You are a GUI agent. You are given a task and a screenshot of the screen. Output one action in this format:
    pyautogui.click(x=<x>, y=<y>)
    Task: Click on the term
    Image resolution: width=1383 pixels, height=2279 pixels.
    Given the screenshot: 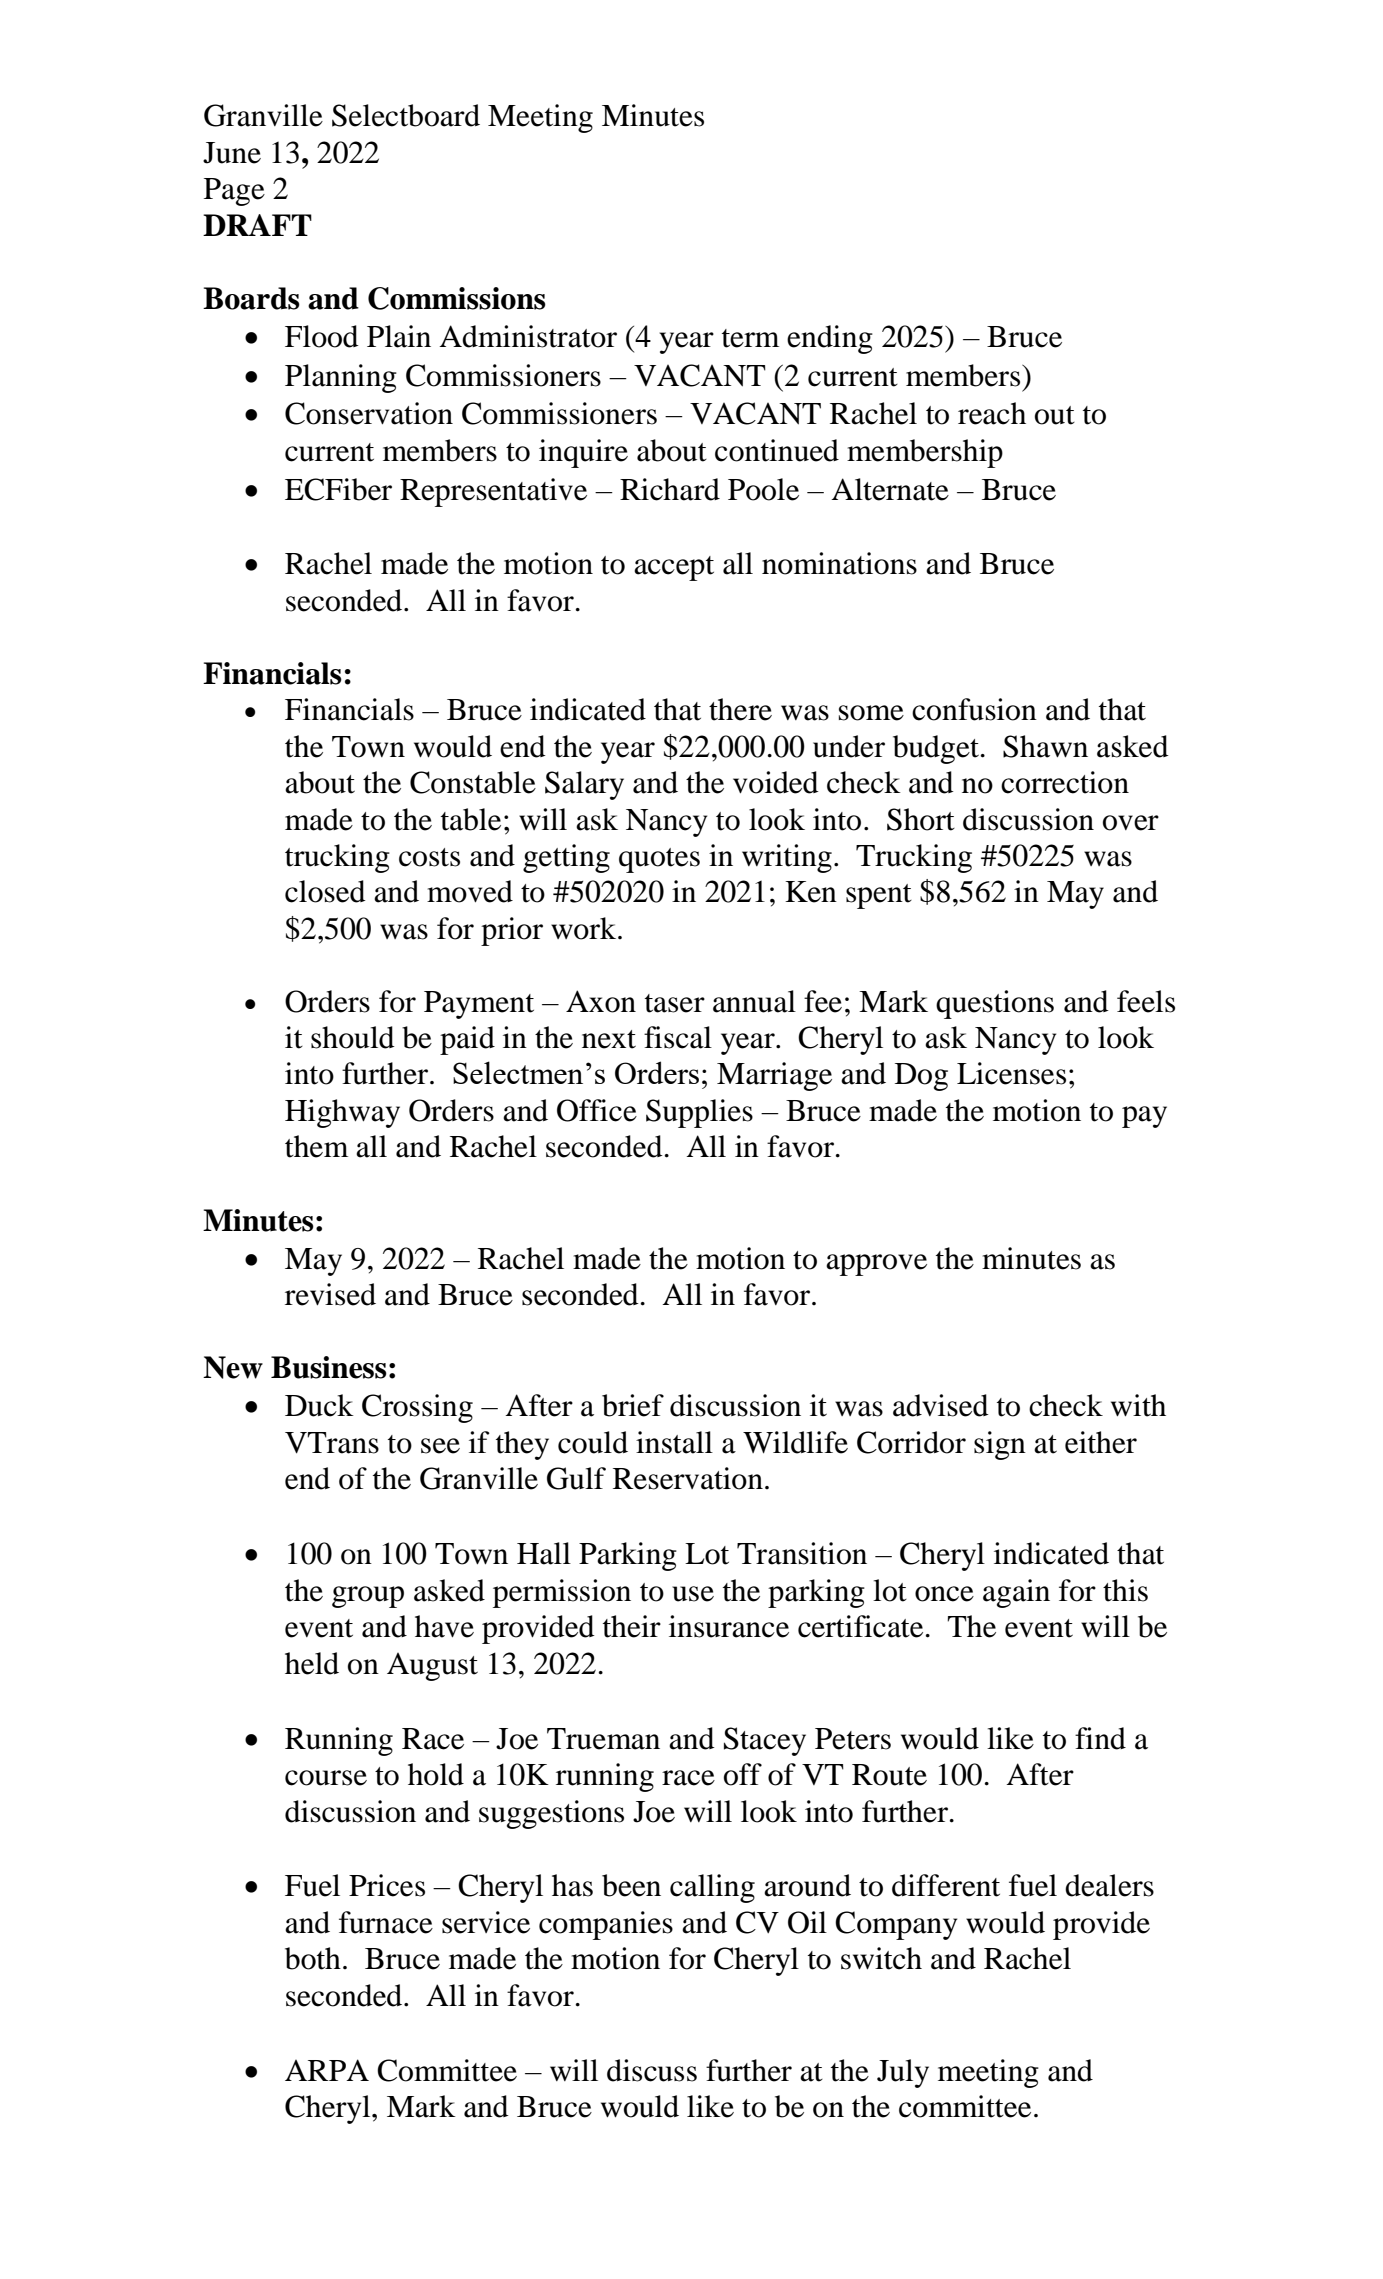 What is the action you would take?
    pyautogui.click(x=750, y=338)
